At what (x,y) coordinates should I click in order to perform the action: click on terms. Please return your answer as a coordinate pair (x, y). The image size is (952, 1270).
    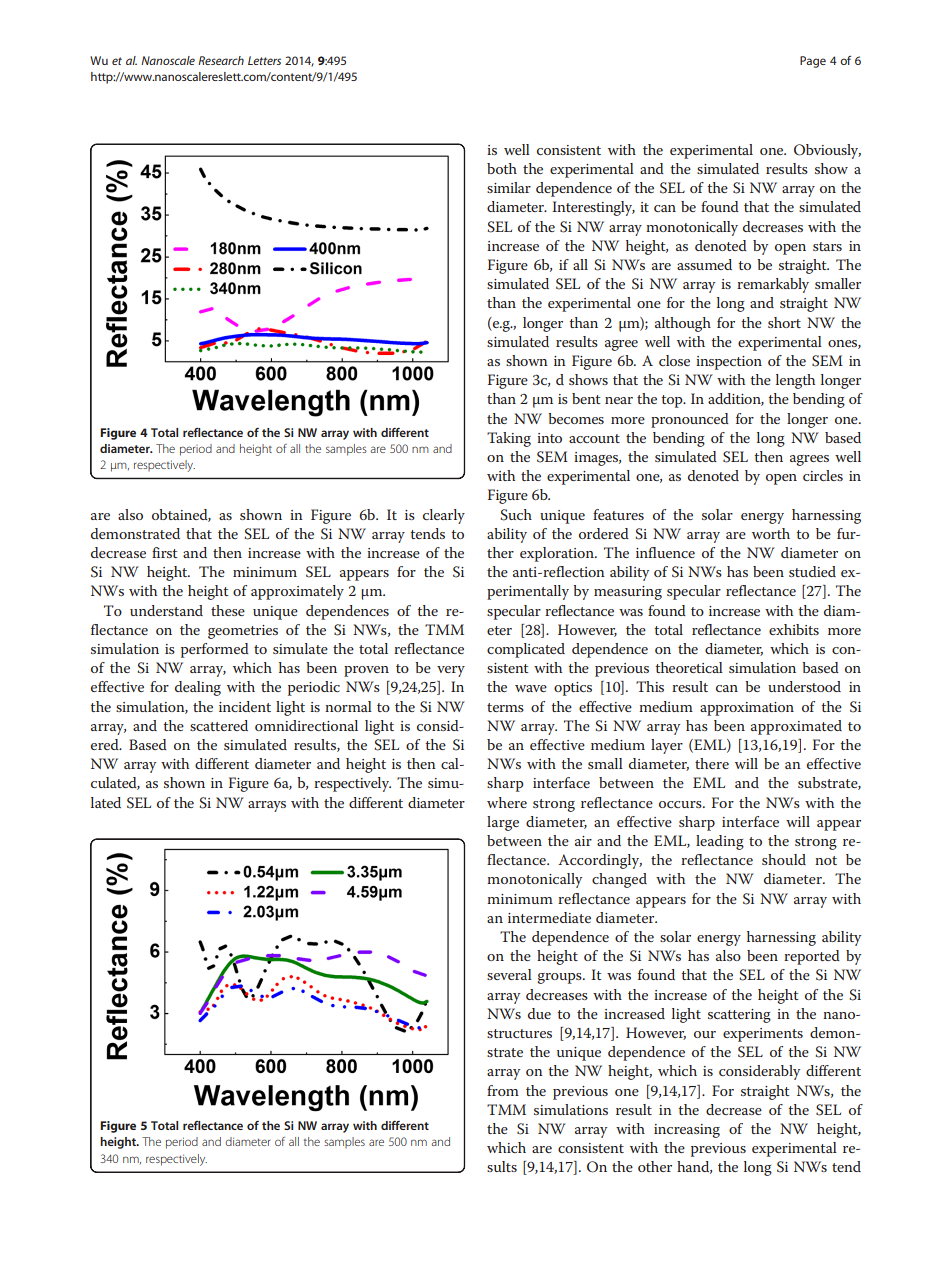
    Looking at the image, I should click on (505, 707).
